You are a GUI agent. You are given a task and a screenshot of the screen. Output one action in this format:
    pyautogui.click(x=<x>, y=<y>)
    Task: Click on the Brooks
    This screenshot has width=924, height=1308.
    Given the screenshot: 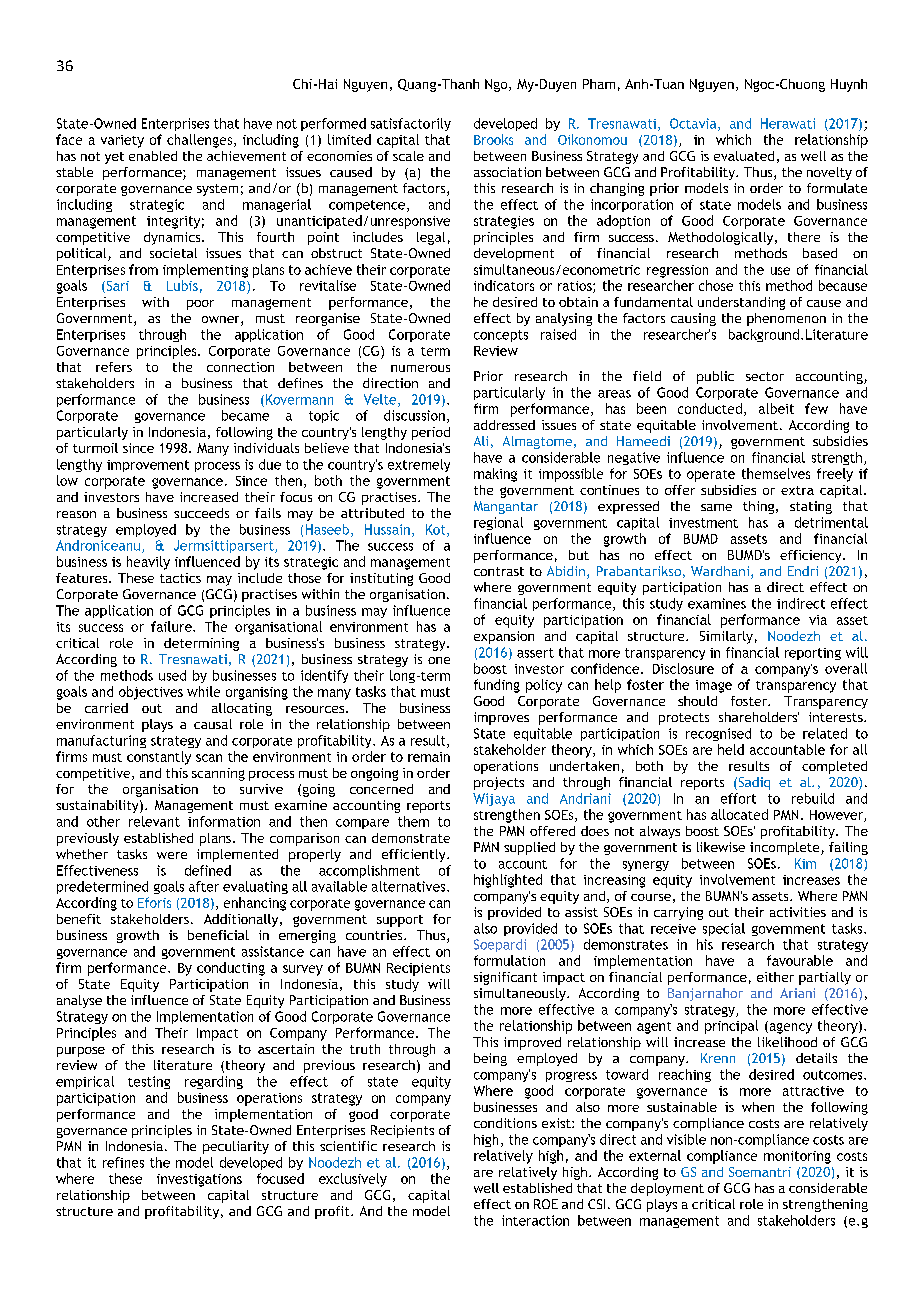 What is the action you would take?
    pyautogui.click(x=493, y=139)
